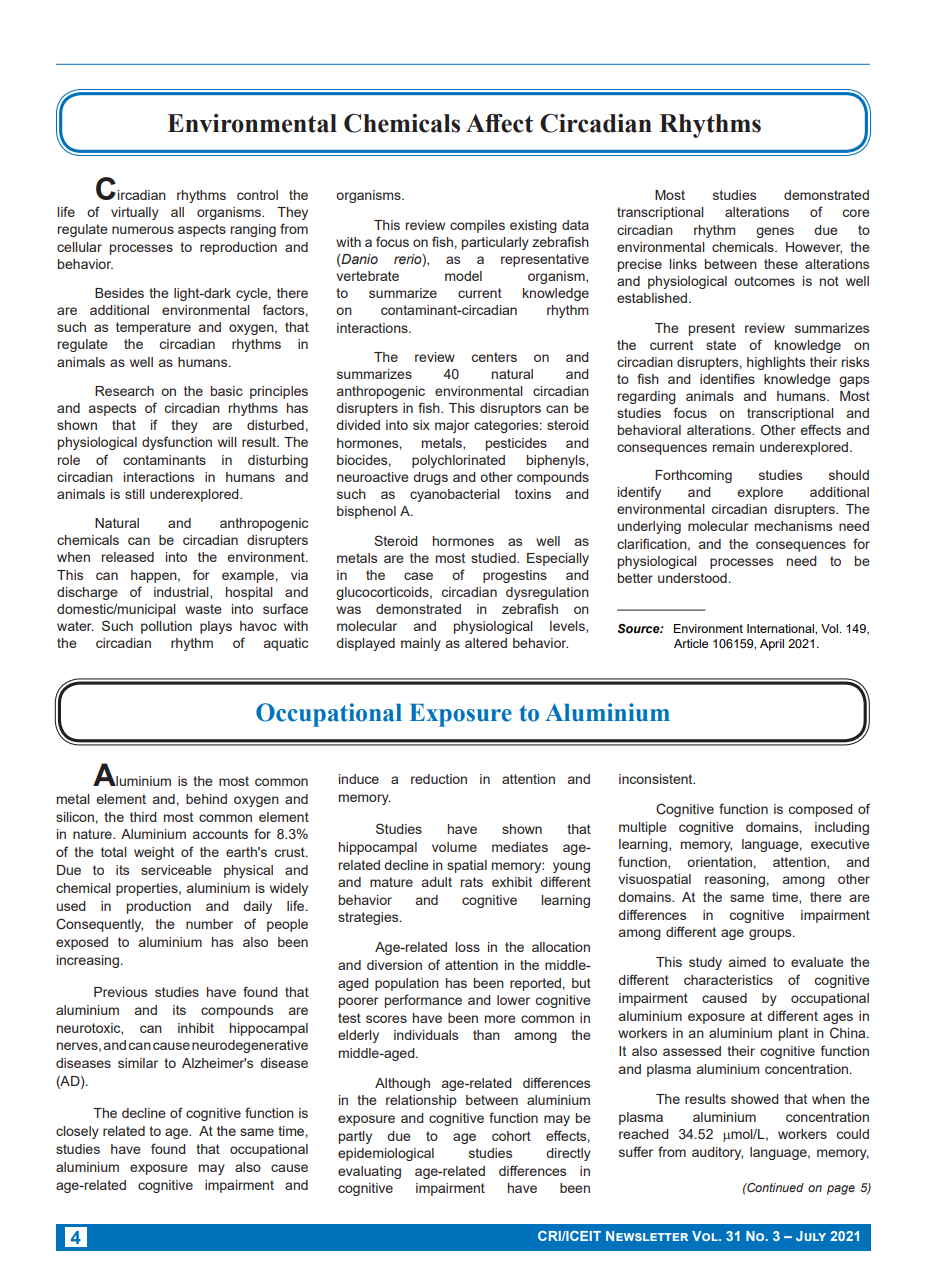 This screenshot has height=1288, width=926. What do you see at coordinates (455, 495) in the screenshot?
I see `cyanobacterial` at bounding box center [455, 495].
